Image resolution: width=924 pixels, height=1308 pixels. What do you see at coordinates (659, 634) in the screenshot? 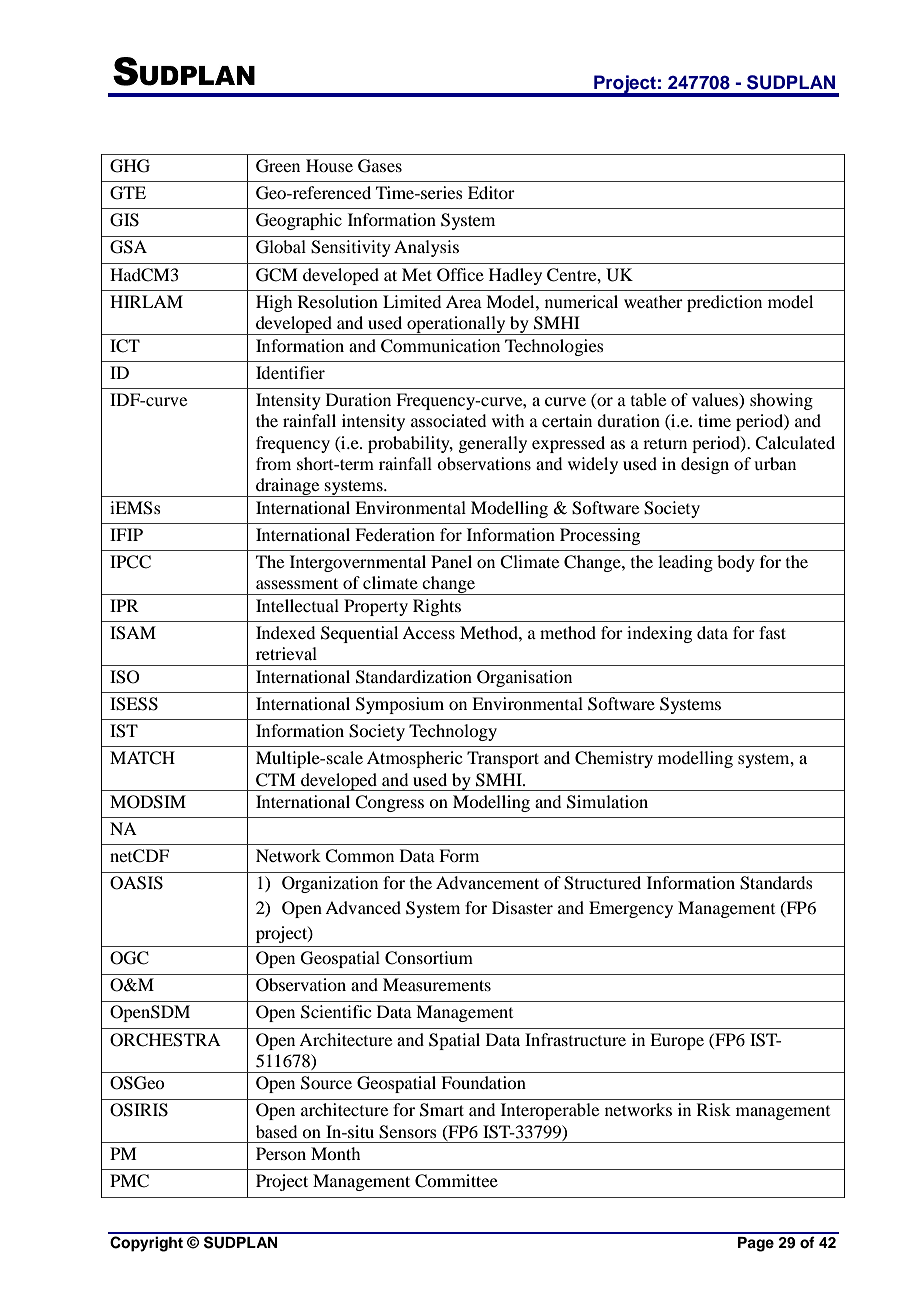
I see `indexing` at bounding box center [659, 634].
